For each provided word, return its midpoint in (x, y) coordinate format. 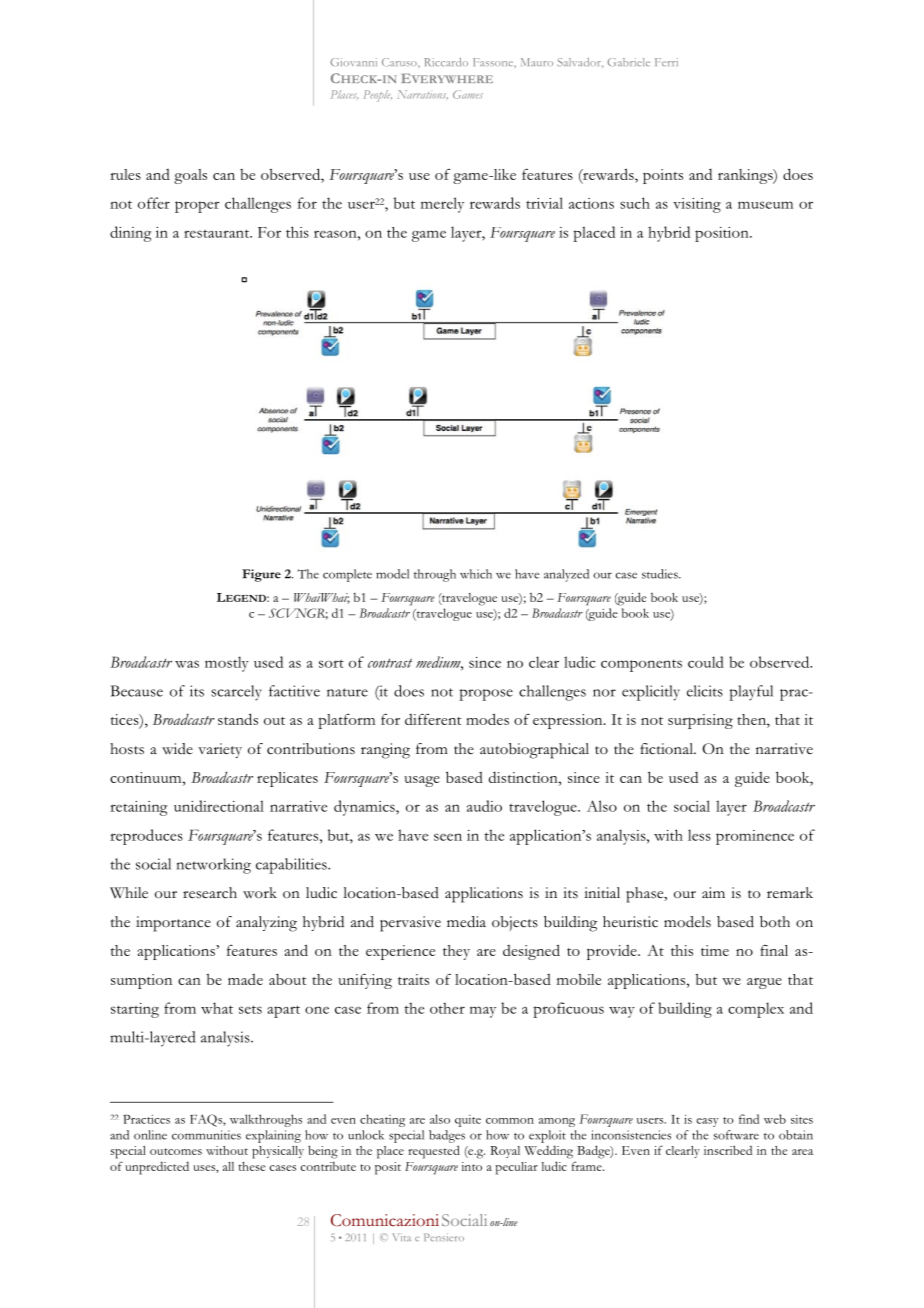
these (252, 1166)
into (471, 1166)
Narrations (422, 94)
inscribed (728, 1150)
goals (190, 176)
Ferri (666, 62)
